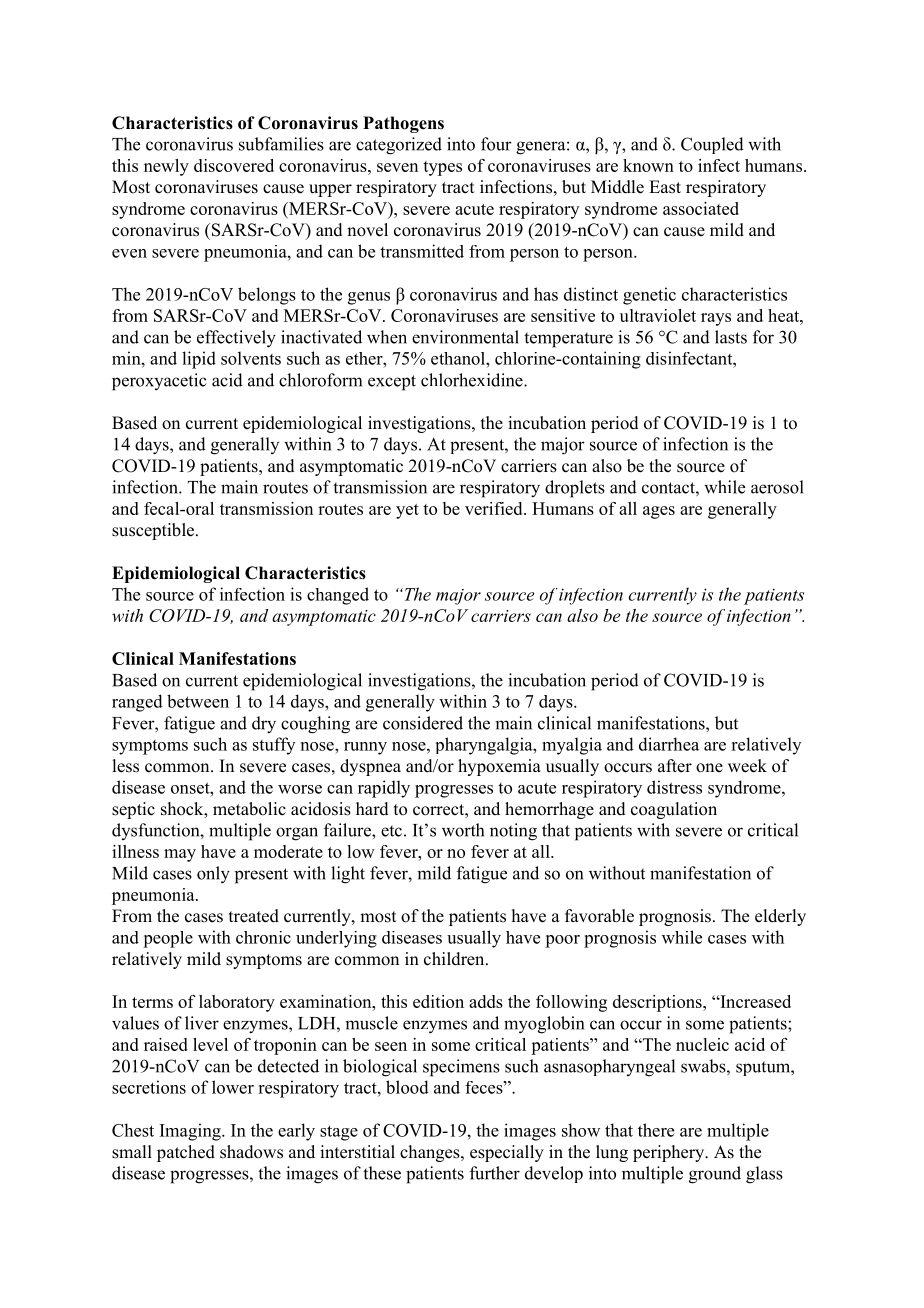 The height and width of the page is (1308, 924). Describe the element at coordinates (431, 1153) in the page. I see `changes` at that location.
